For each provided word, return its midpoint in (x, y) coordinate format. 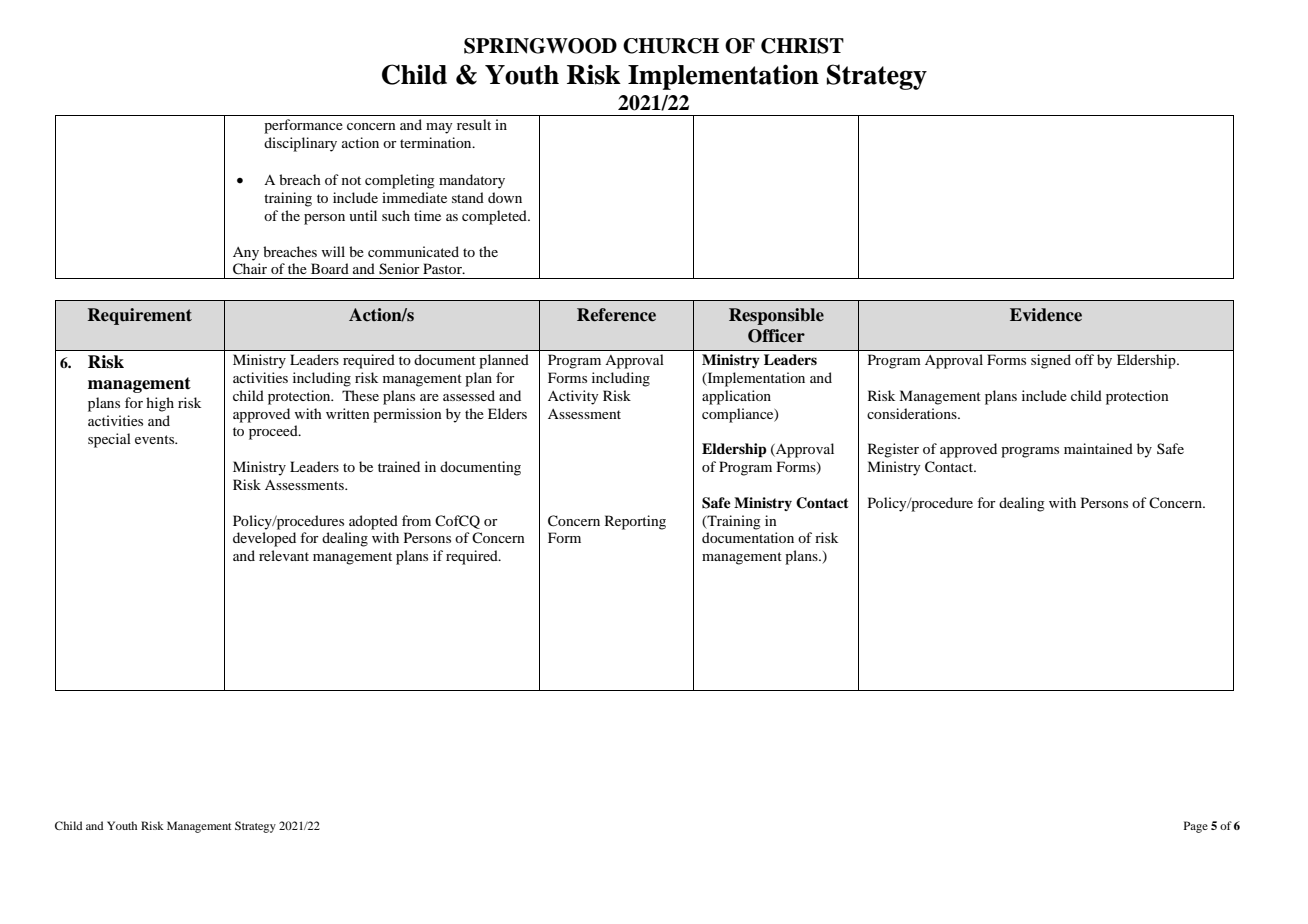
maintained (1098, 448)
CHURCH (671, 46)
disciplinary (300, 144)
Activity (573, 397)
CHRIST (802, 46)
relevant (284, 555)
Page (1196, 827)
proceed (274, 432)
